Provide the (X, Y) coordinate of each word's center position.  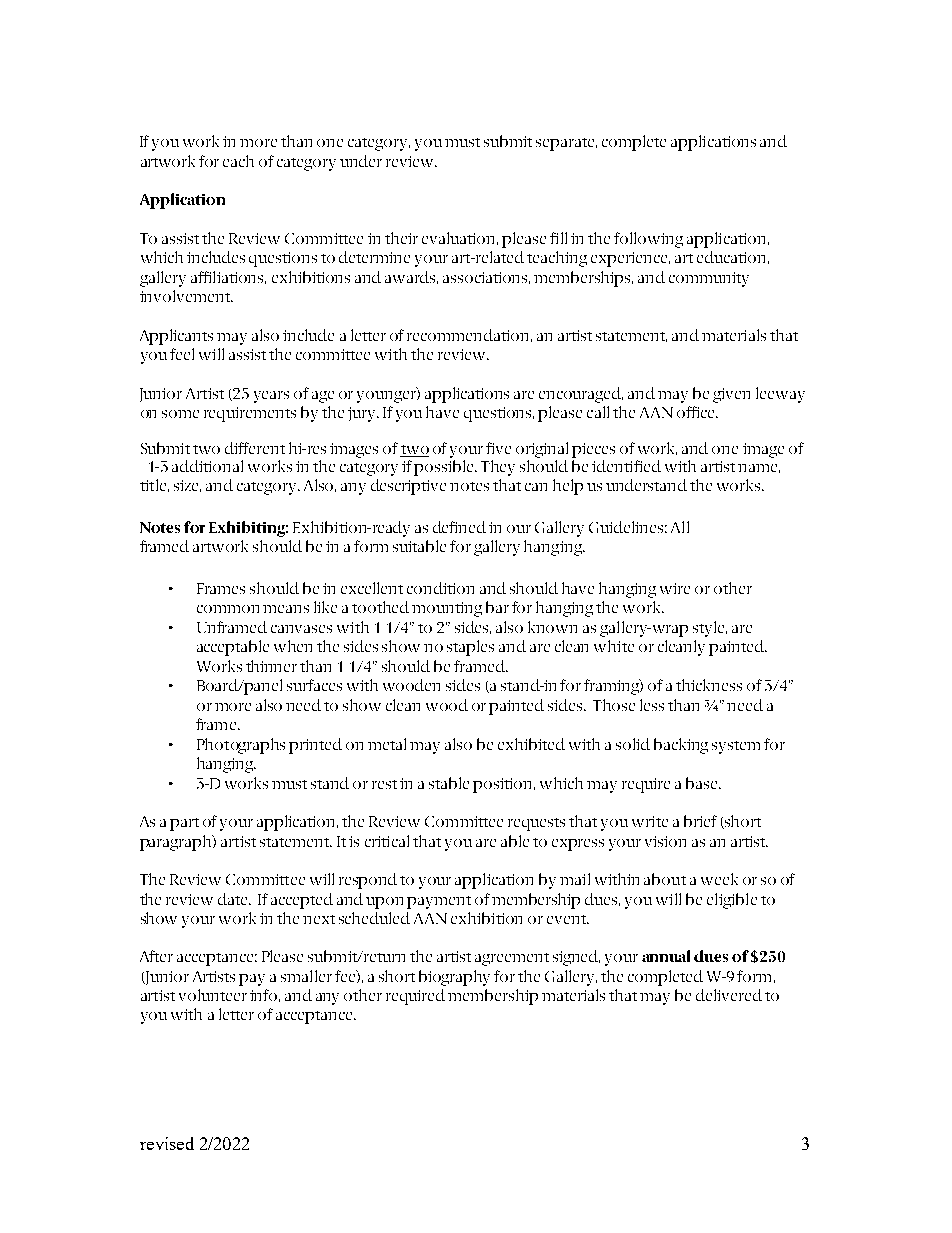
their (401, 238)
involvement (186, 296)
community (709, 279)
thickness (709, 685)
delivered (729, 995)
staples (470, 648)
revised (167, 1143)
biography (454, 978)
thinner (271, 666)
